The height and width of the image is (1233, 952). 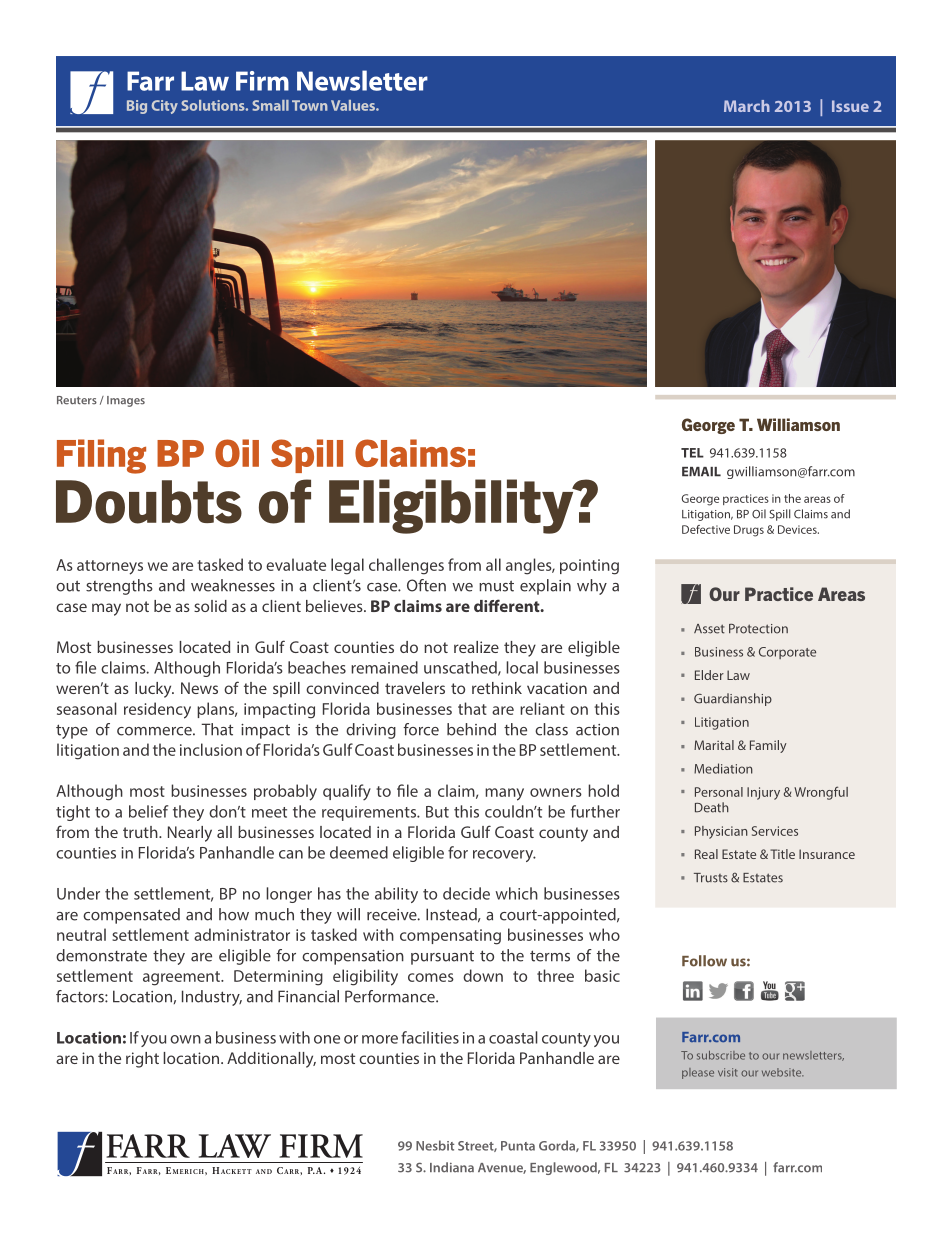 I want to click on right, so click(x=142, y=1060).
